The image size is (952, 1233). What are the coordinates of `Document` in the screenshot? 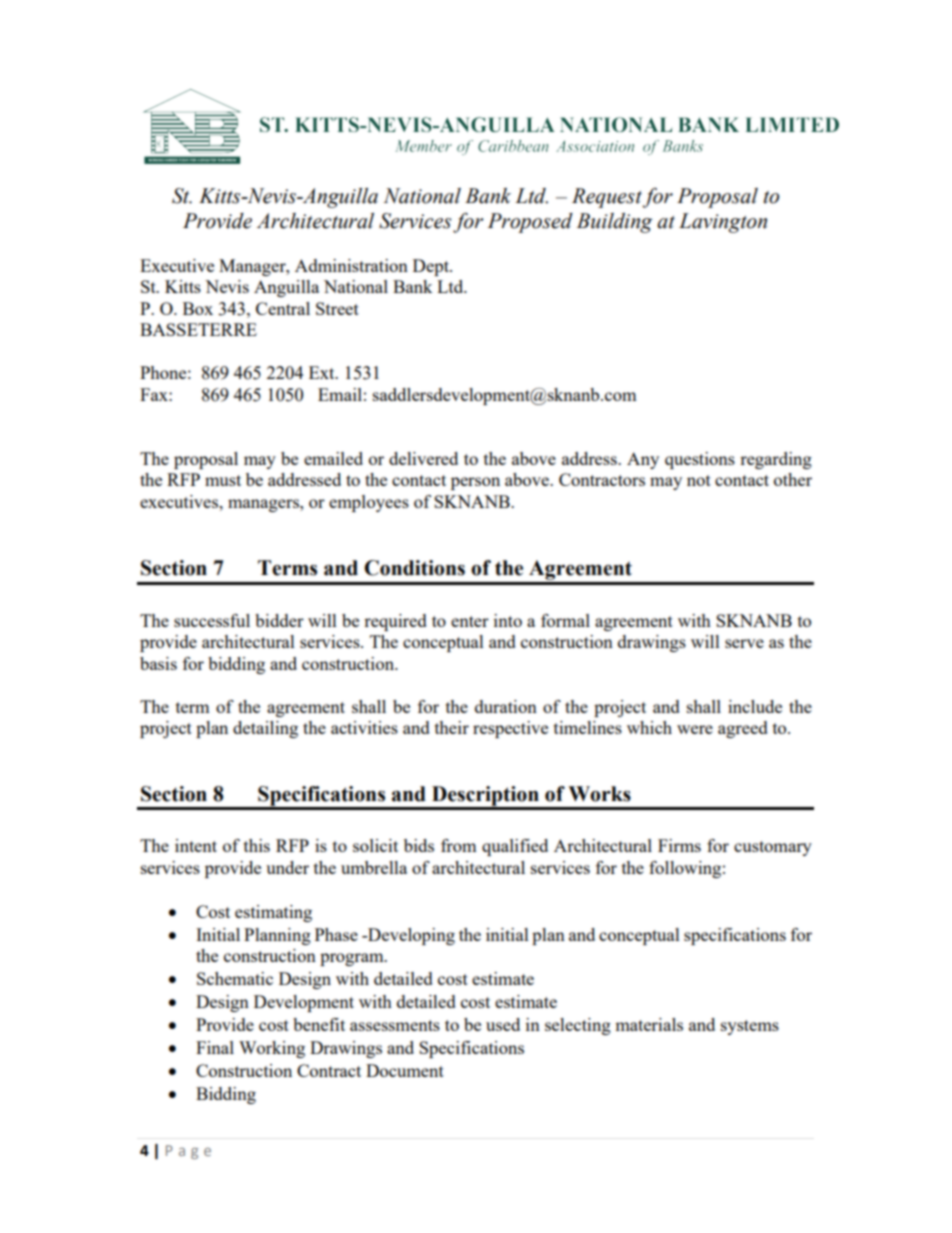 It's located at (405, 1070).
